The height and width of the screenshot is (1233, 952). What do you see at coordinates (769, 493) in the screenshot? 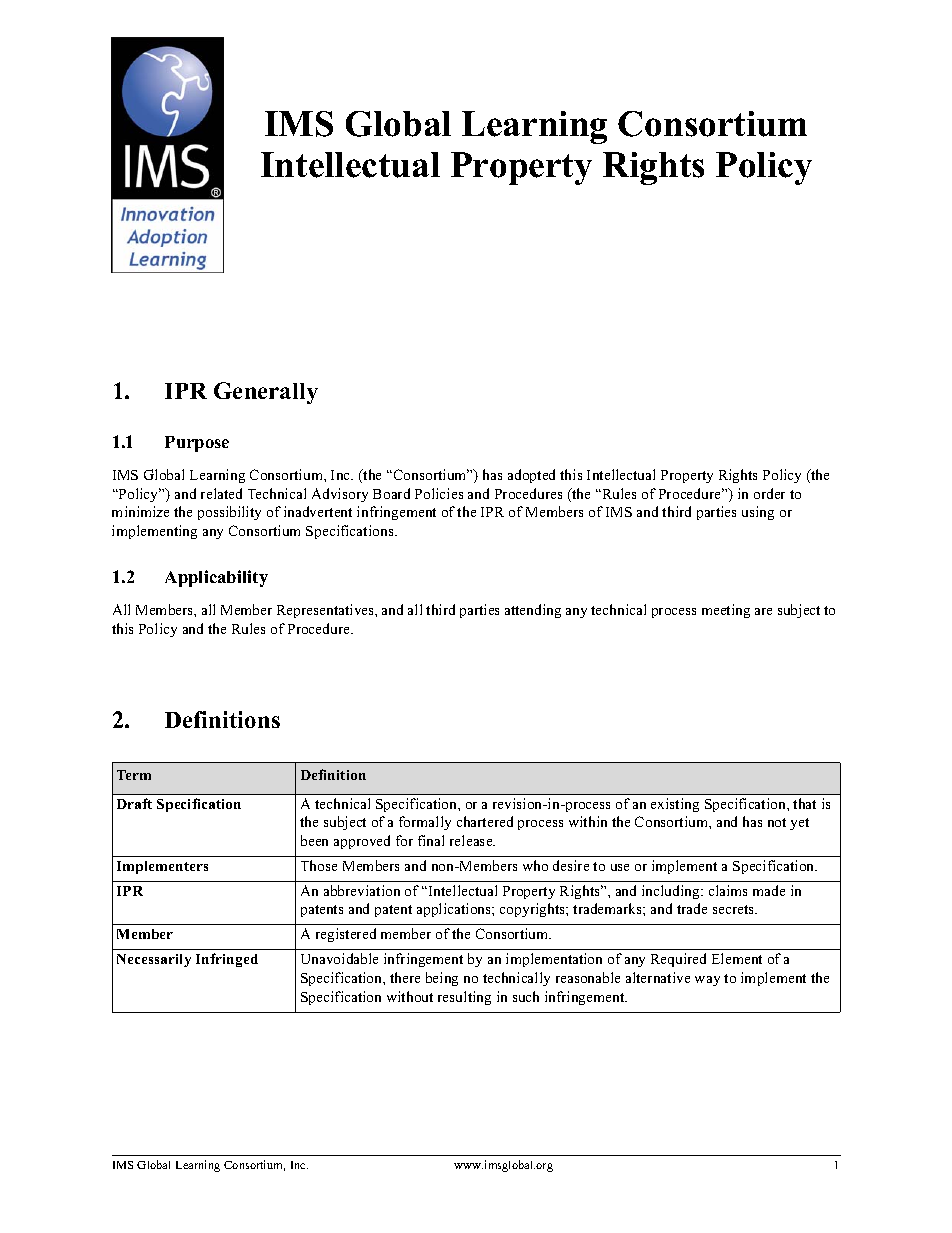
I see `order` at bounding box center [769, 493].
